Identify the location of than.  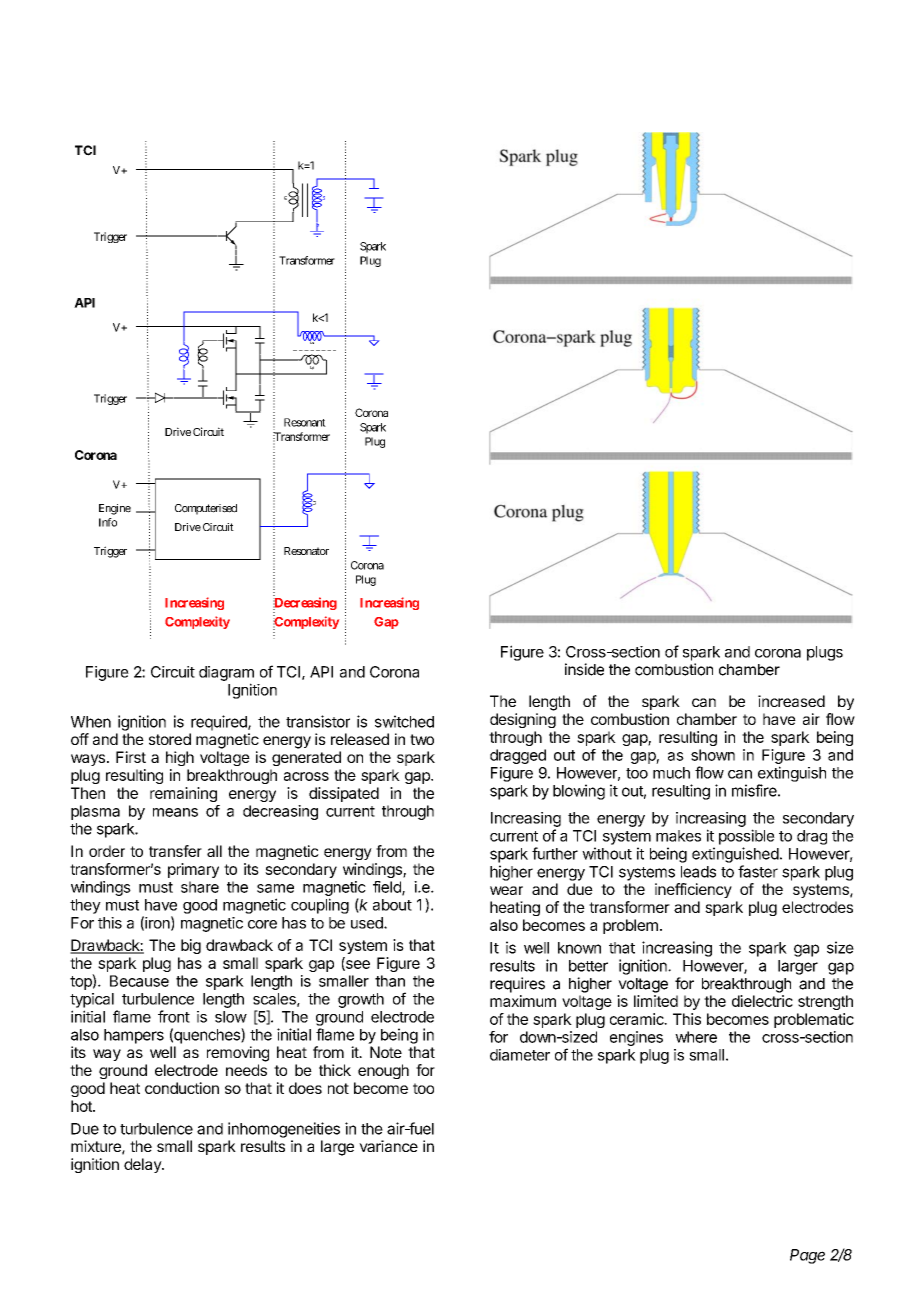
(390, 981).
